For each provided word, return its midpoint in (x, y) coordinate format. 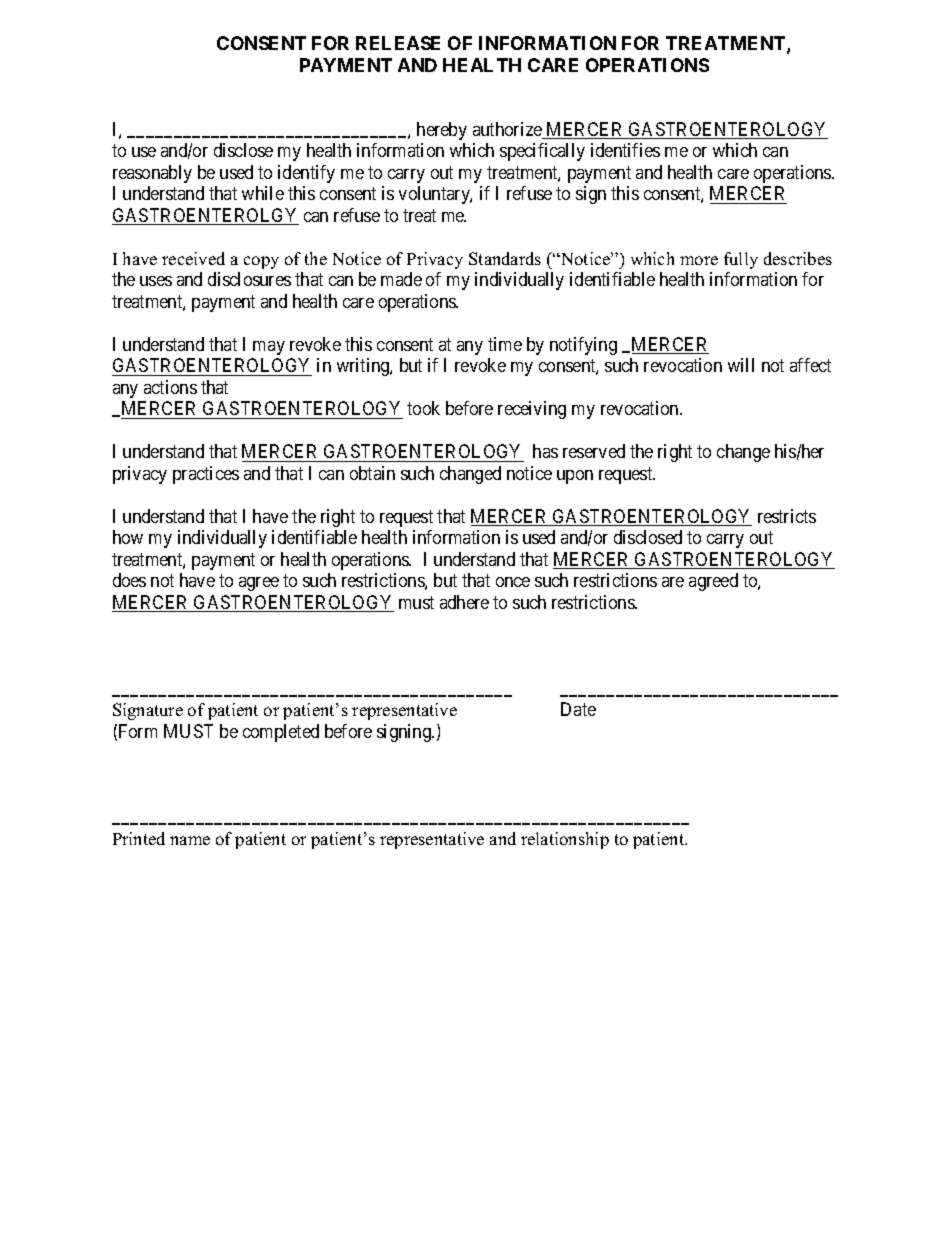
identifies (625, 150)
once (513, 582)
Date (578, 709)
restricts (787, 516)
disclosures (249, 279)
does (129, 580)
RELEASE (398, 43)
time (505, 344)
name (190, 840)
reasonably (152, 174)
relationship (565, 840)
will (741, 365)
